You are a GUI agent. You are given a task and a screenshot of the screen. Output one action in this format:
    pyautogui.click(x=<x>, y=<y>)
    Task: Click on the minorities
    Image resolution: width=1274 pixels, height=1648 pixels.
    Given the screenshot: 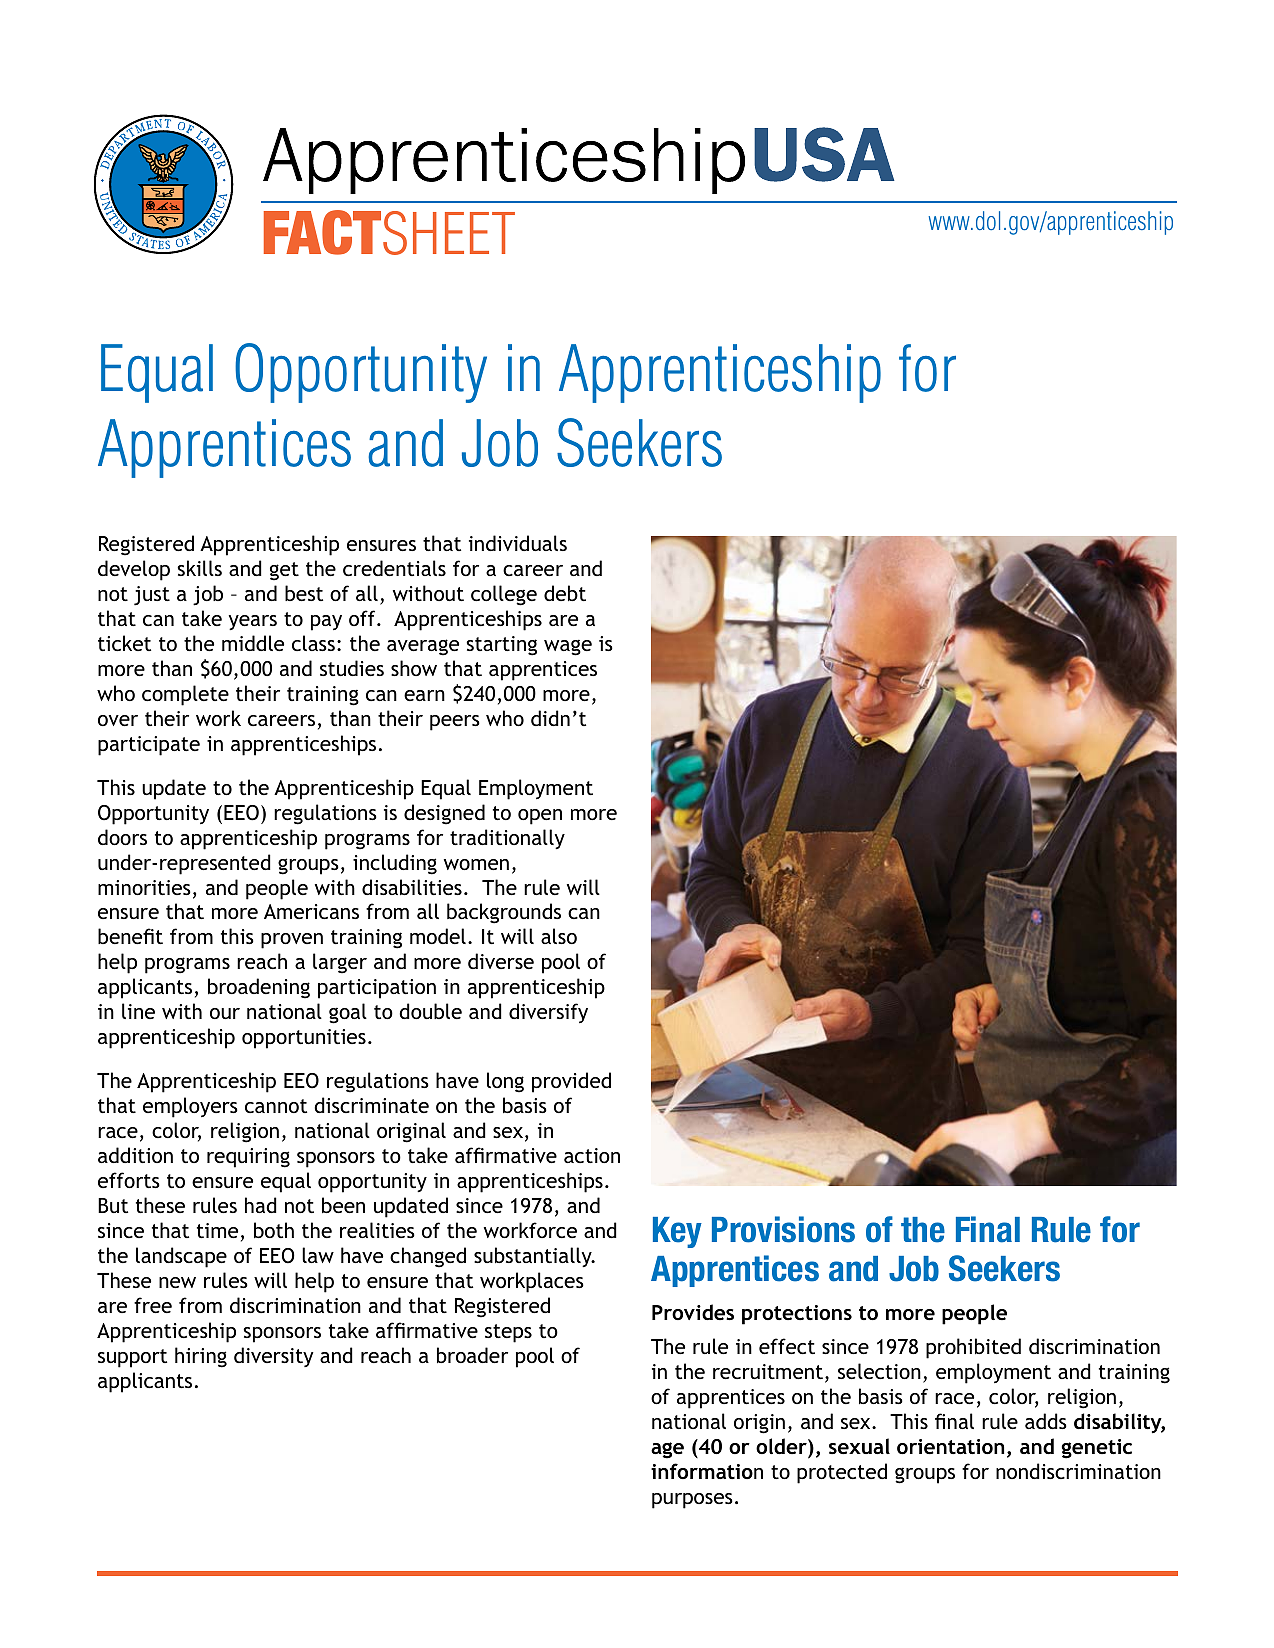 What is the action you would take?
    pyautogui.click(x=144, y=887)
